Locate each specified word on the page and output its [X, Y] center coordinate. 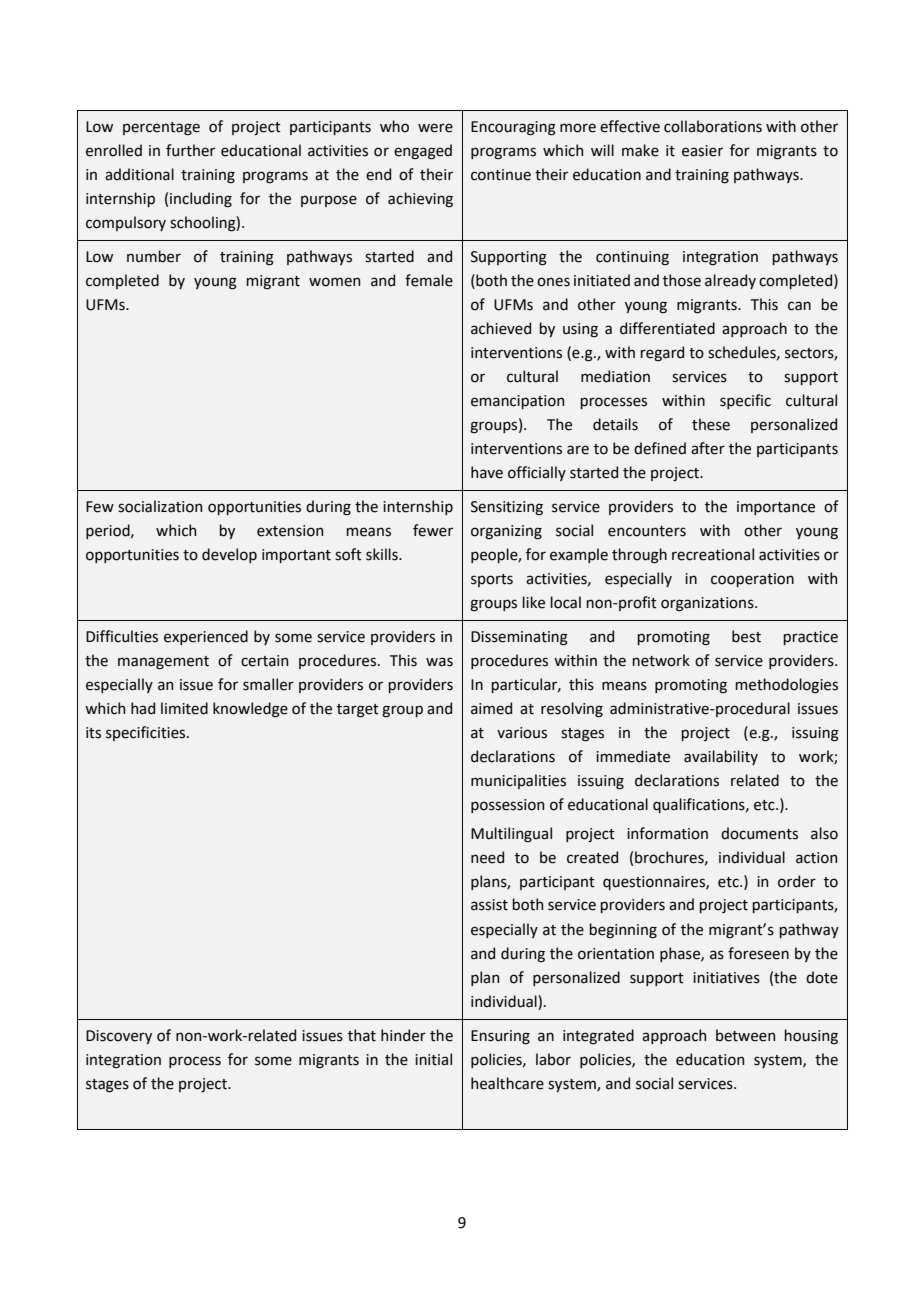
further [190, 150]
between [745, 1035]
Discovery [119, 1037]
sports [492, 580]
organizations [708, 604]
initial [433, 1059]
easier [702, 151]
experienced [206, 637]
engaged [423, 152]
